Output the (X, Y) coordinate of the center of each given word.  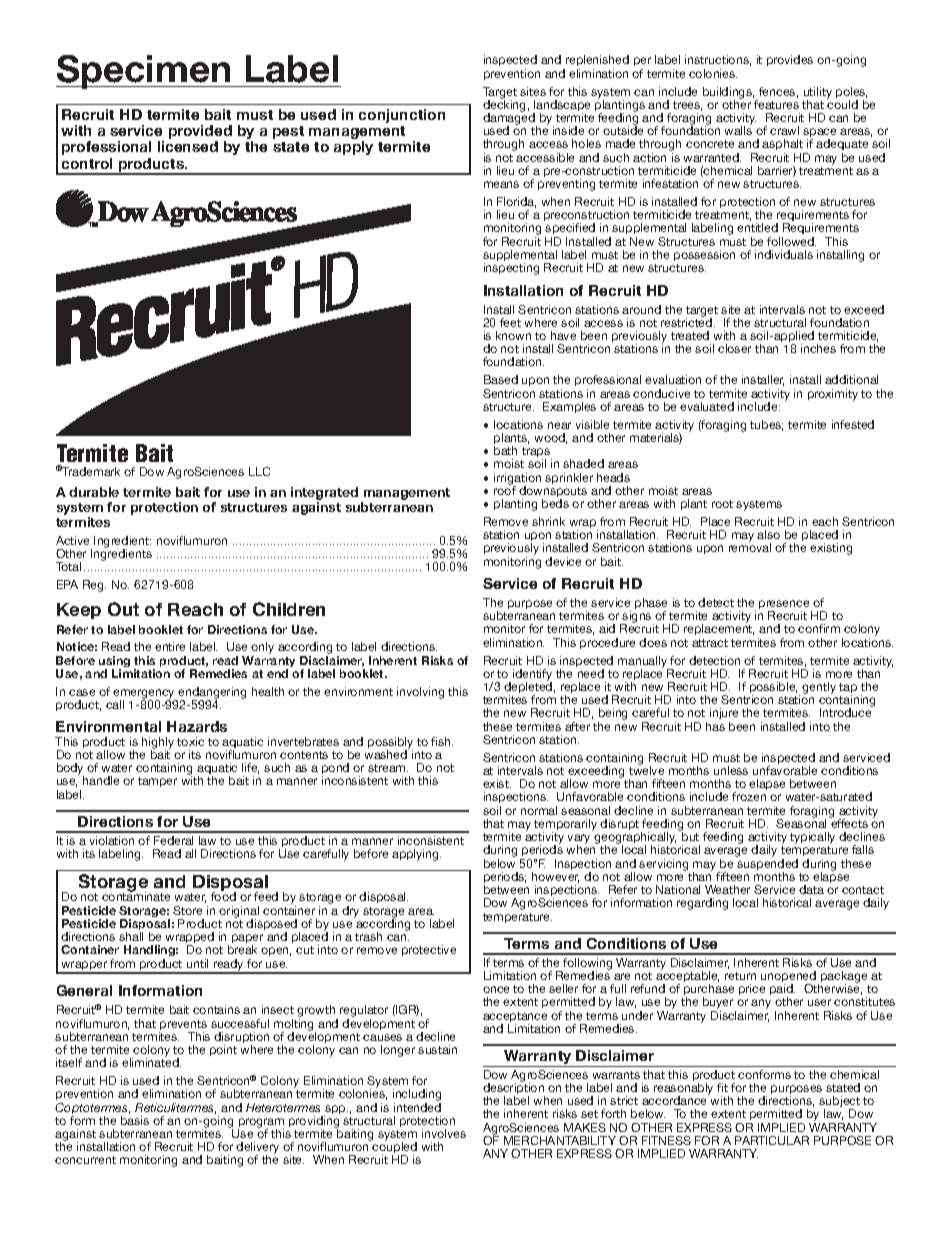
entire (170, 646)
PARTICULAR (772, 1140)
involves (444, 1133)
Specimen (144, 72)
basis (135, 1120)
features (776, 104)
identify (532, 676)
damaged (510, 119)
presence (785, 606)
